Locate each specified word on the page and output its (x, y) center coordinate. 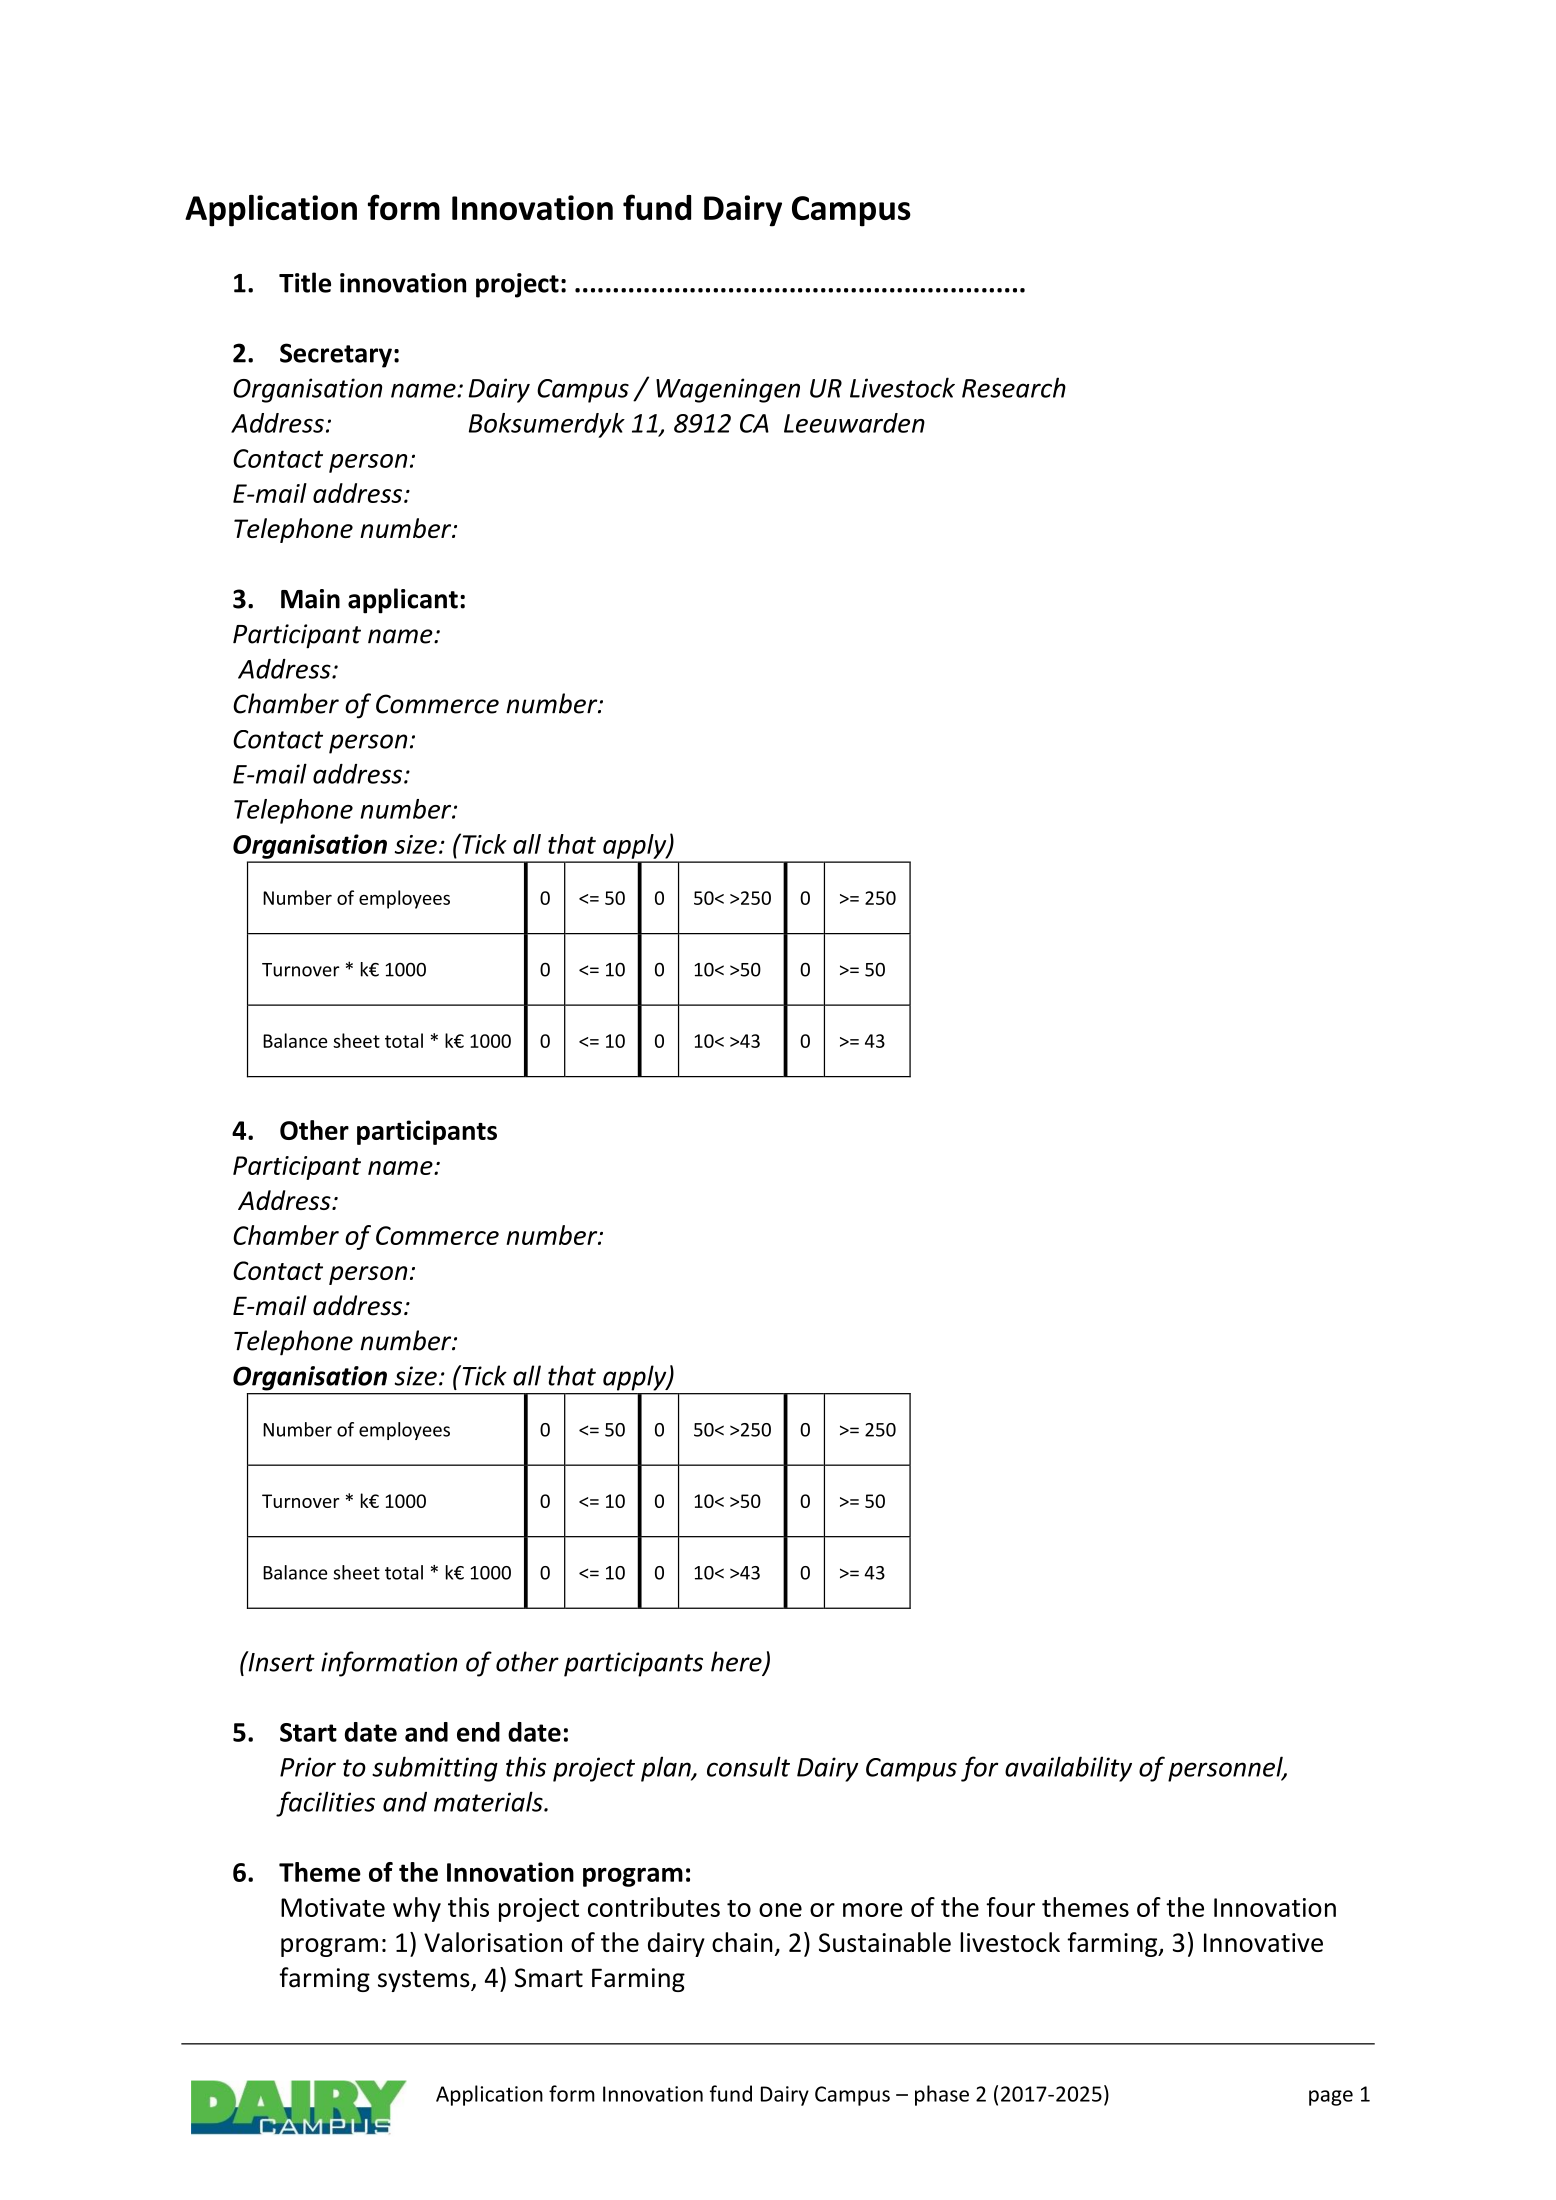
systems (425, 1981)
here (737, 1662)
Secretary (336, 355)
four (1010, 1907)
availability (1068, 1769)
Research (1014, 387)
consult (748, 1766)
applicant (403, 601)
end (478, 1732)
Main (310, 599)
